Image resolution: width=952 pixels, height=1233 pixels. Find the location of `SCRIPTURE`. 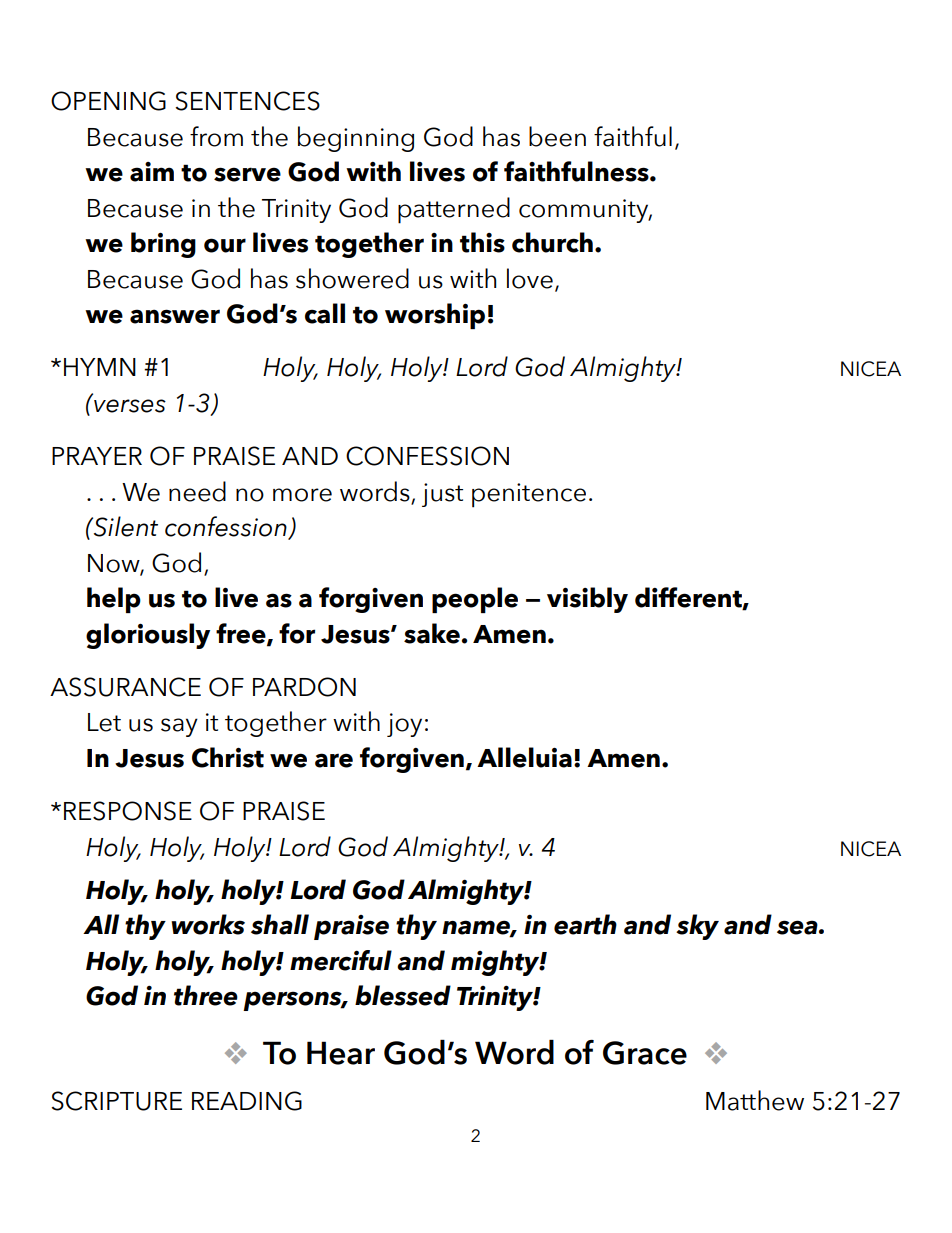

SCRIPTURE is located at coordinates (116, 1101).
